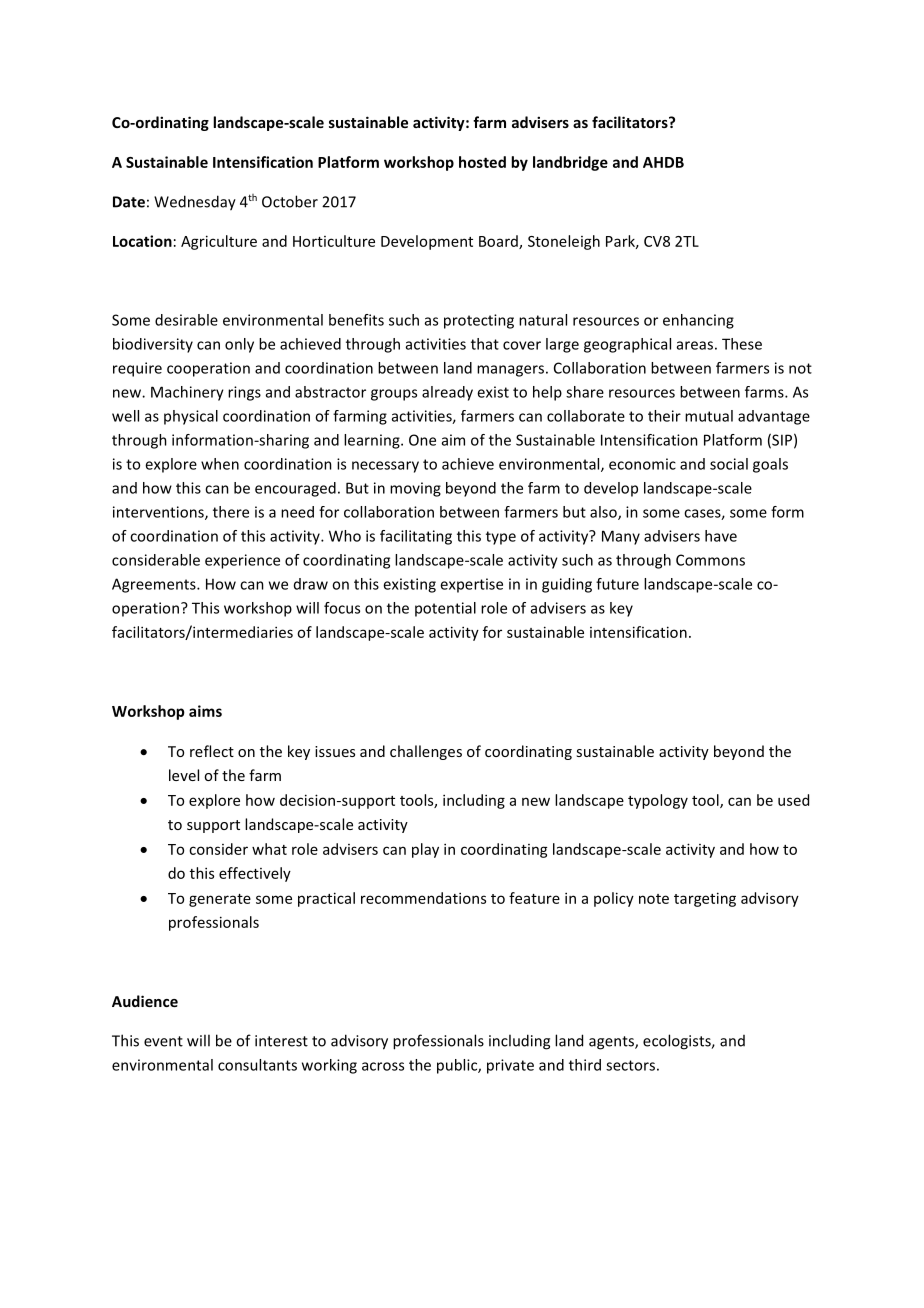 The height and width of the screenshot is (1308, 924). What do you see at coordinates (445, 609) in the screenshot?
I see `potential` at bounding box center [445, 609].
